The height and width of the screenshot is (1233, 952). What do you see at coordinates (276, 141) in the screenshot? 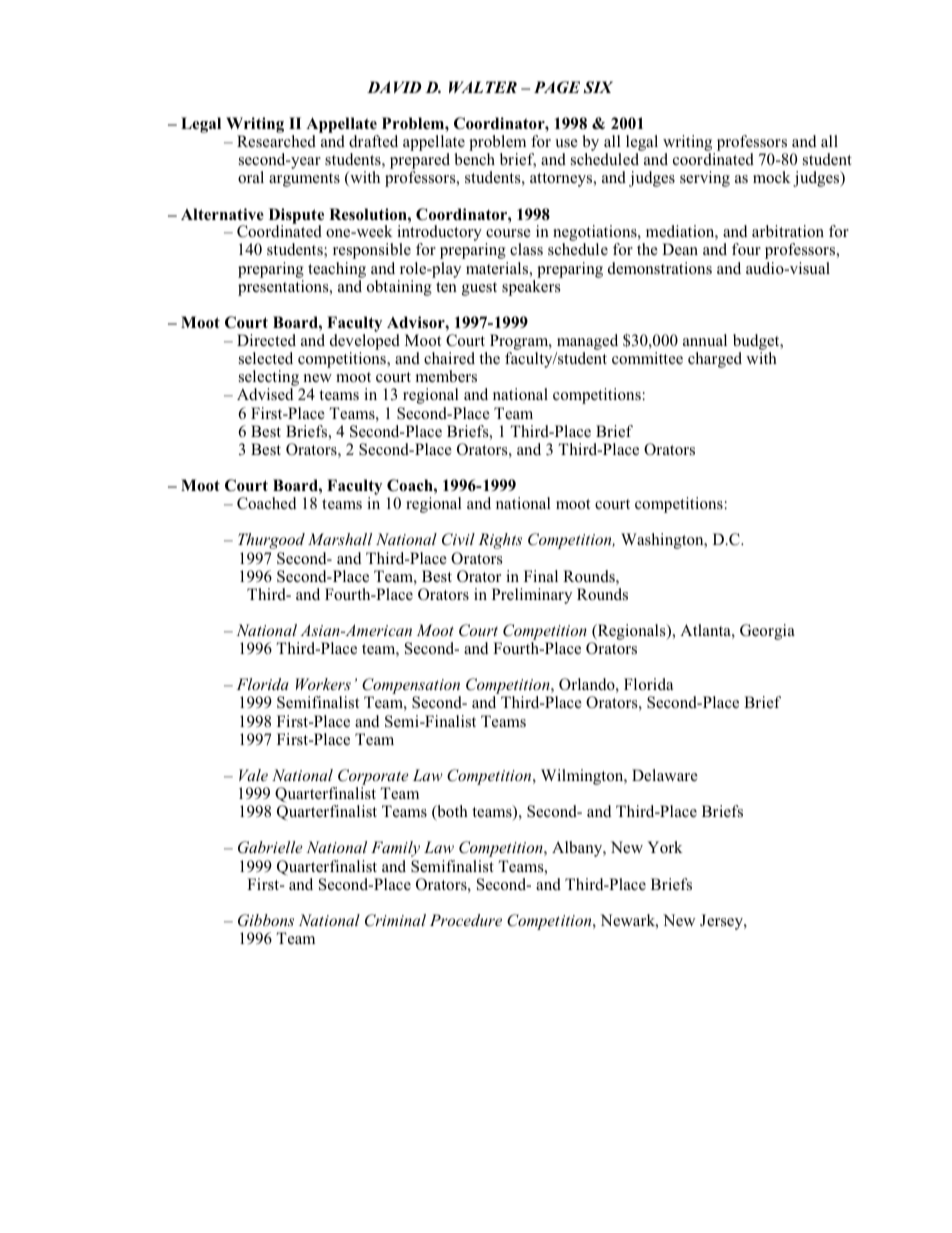
I see `Researched` at bounding box center [276, 141].
